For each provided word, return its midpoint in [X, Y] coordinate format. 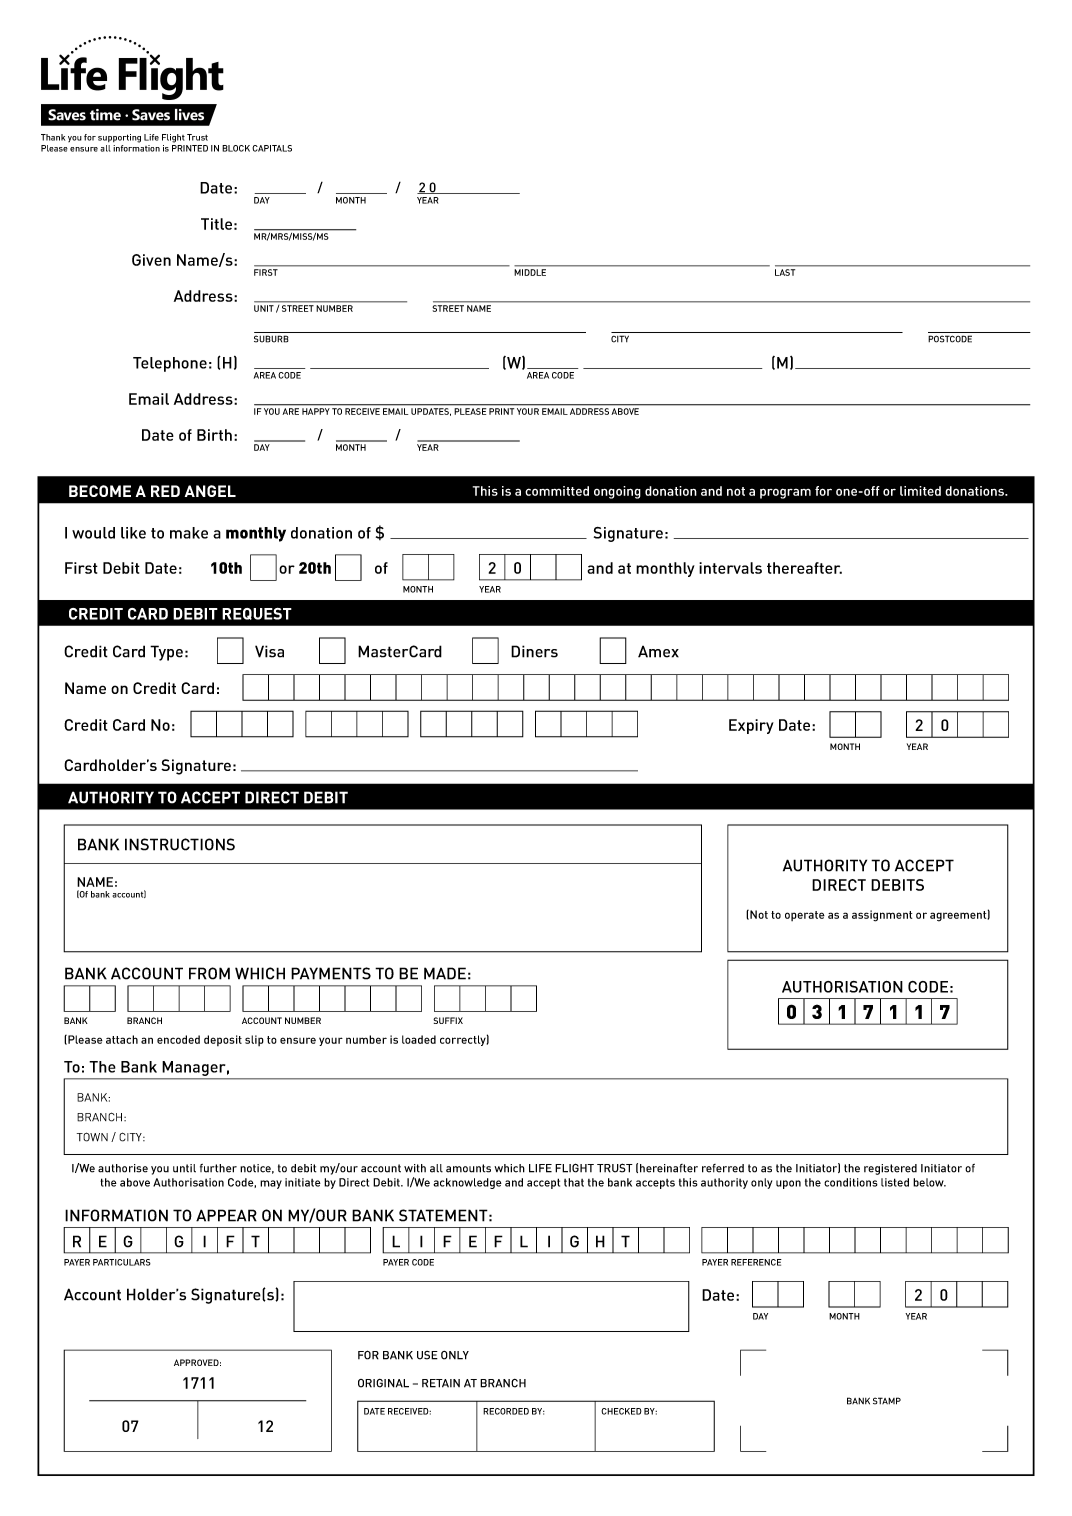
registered [890, 1169]
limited [920, 491]
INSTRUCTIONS [180, 844]
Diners [534, 651]
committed [557, 491]
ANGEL [210, 491]
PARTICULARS [122, 1262]
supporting [119, 138]
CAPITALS [272, 148]
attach [122, 1039]
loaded [419, 1039]
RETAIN [441, 1383]
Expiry [751, 726]
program [785, 493]
